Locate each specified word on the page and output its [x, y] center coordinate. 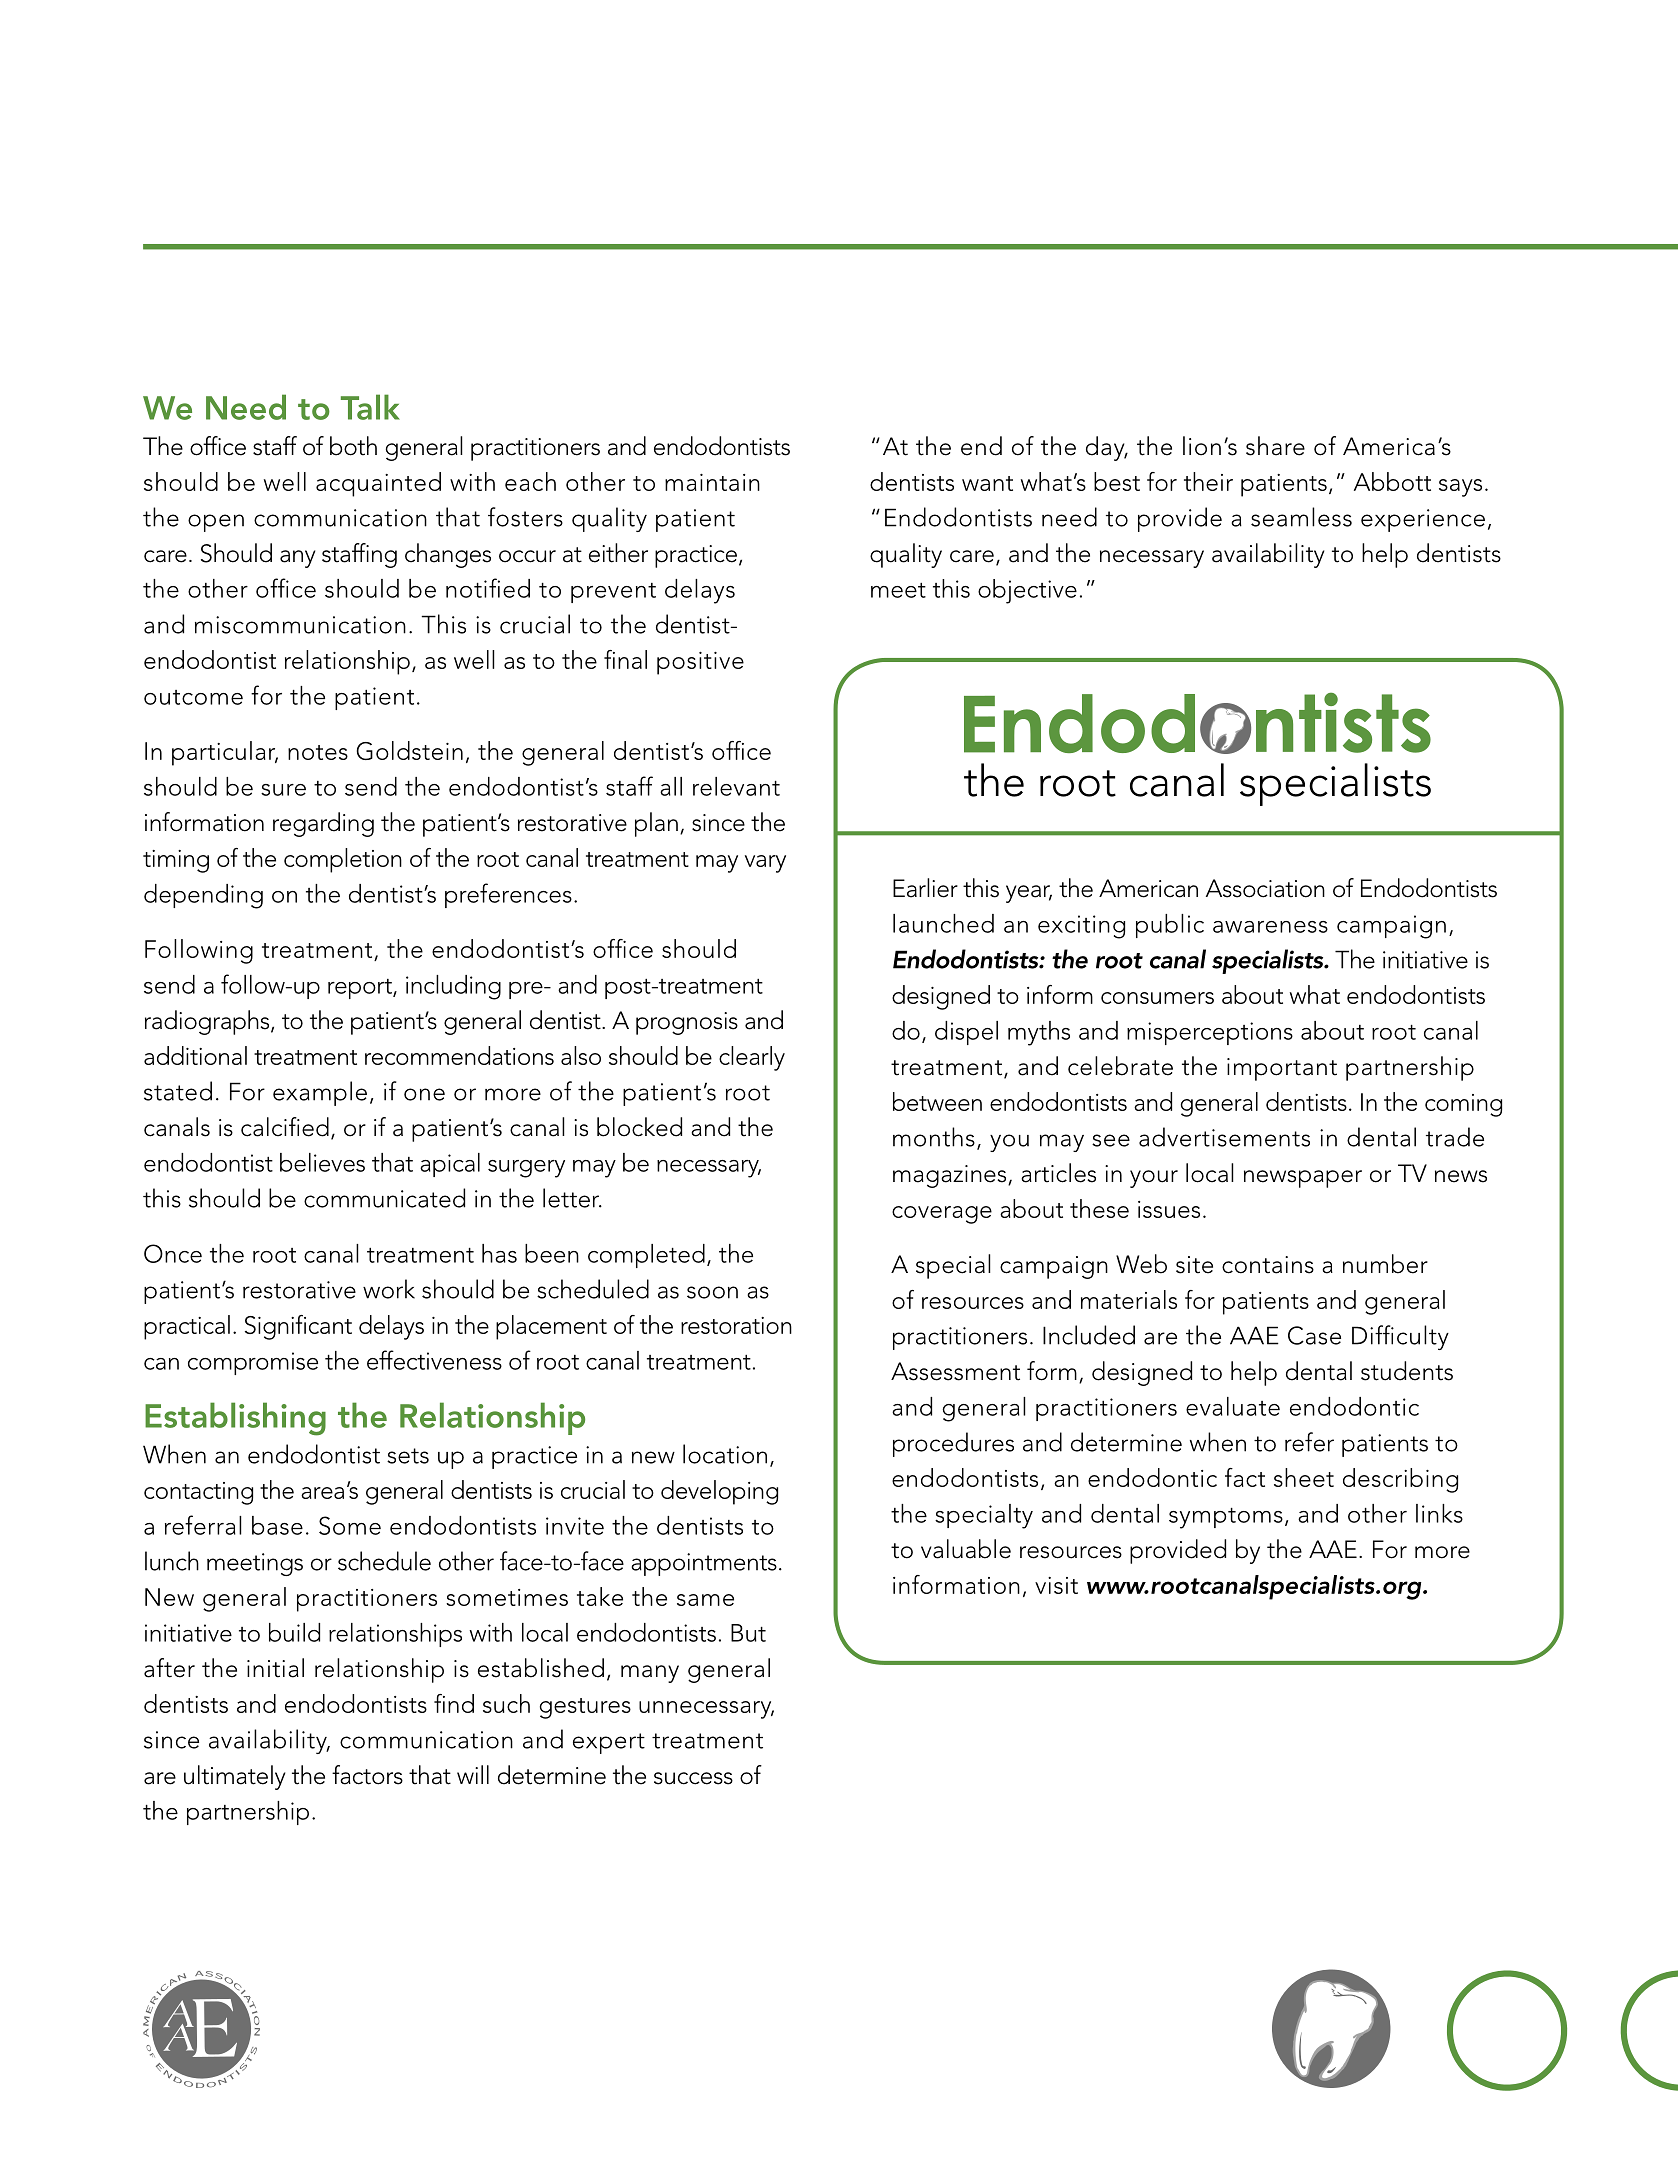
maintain [712, 482]
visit [1056, 1585]
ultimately [235, 1777]
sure [283, 790]
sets [408, 1456]
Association [1265, 888]
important [1282, 1069]
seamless [1301, 517]
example [320, 1093]
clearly [752, 1058]
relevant [736, 786]
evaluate [1233, 1406]
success [693, 1778]
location [725, 1454]
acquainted [378, 484]
